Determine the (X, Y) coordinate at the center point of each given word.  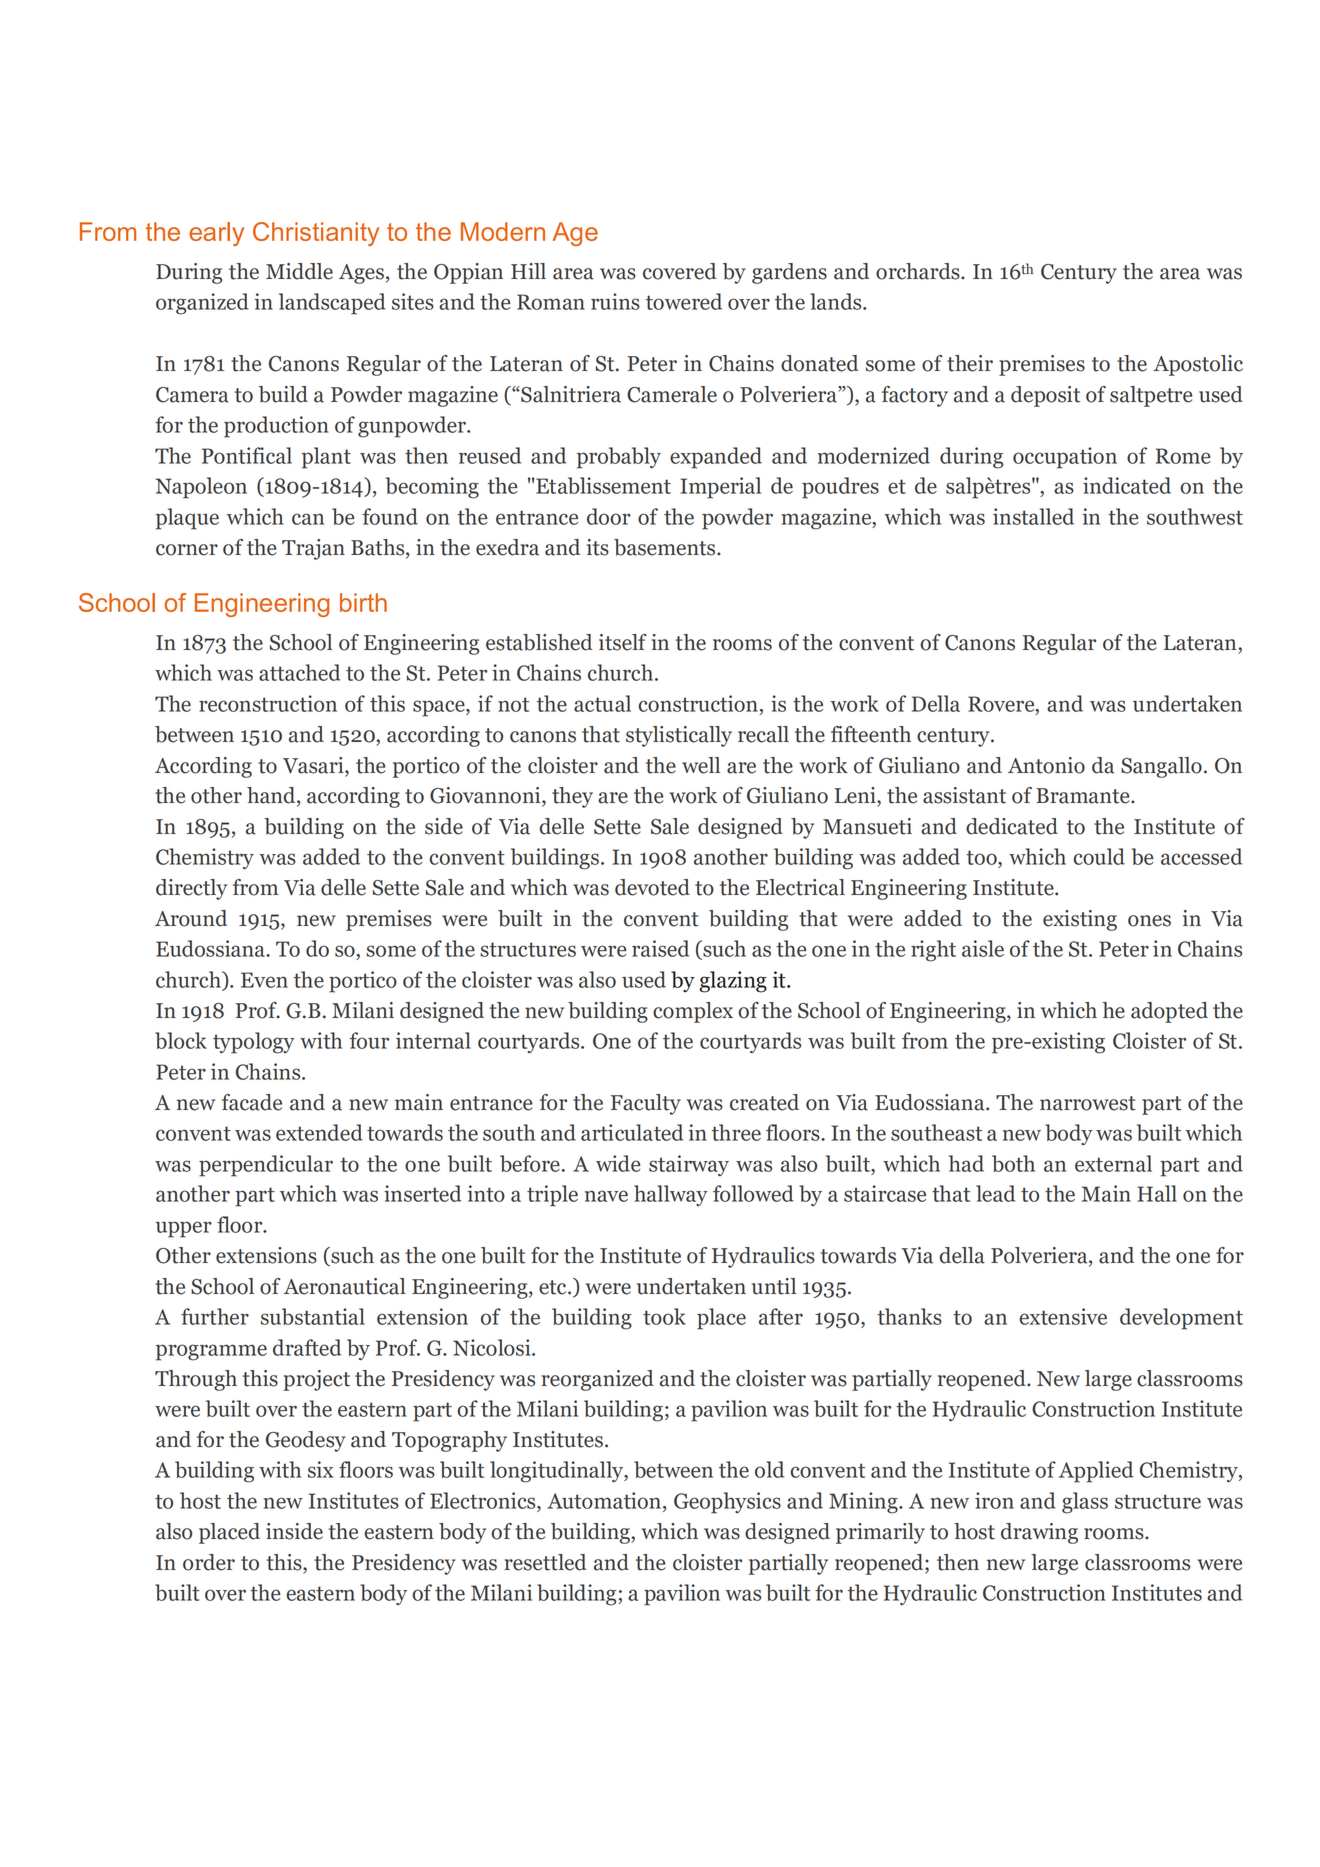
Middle (299, 271)
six (320, 1469)
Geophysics (727, 1503)
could (1099, 856)
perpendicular (266, 1166)
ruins (615, 301)
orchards (919, 271)
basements (666, 547)
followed (753, 1193)
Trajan (313, 549)
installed (1033, 516)
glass (1085, 1503)
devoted (652, 887)
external (1113, 1163)
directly (191, 889)
